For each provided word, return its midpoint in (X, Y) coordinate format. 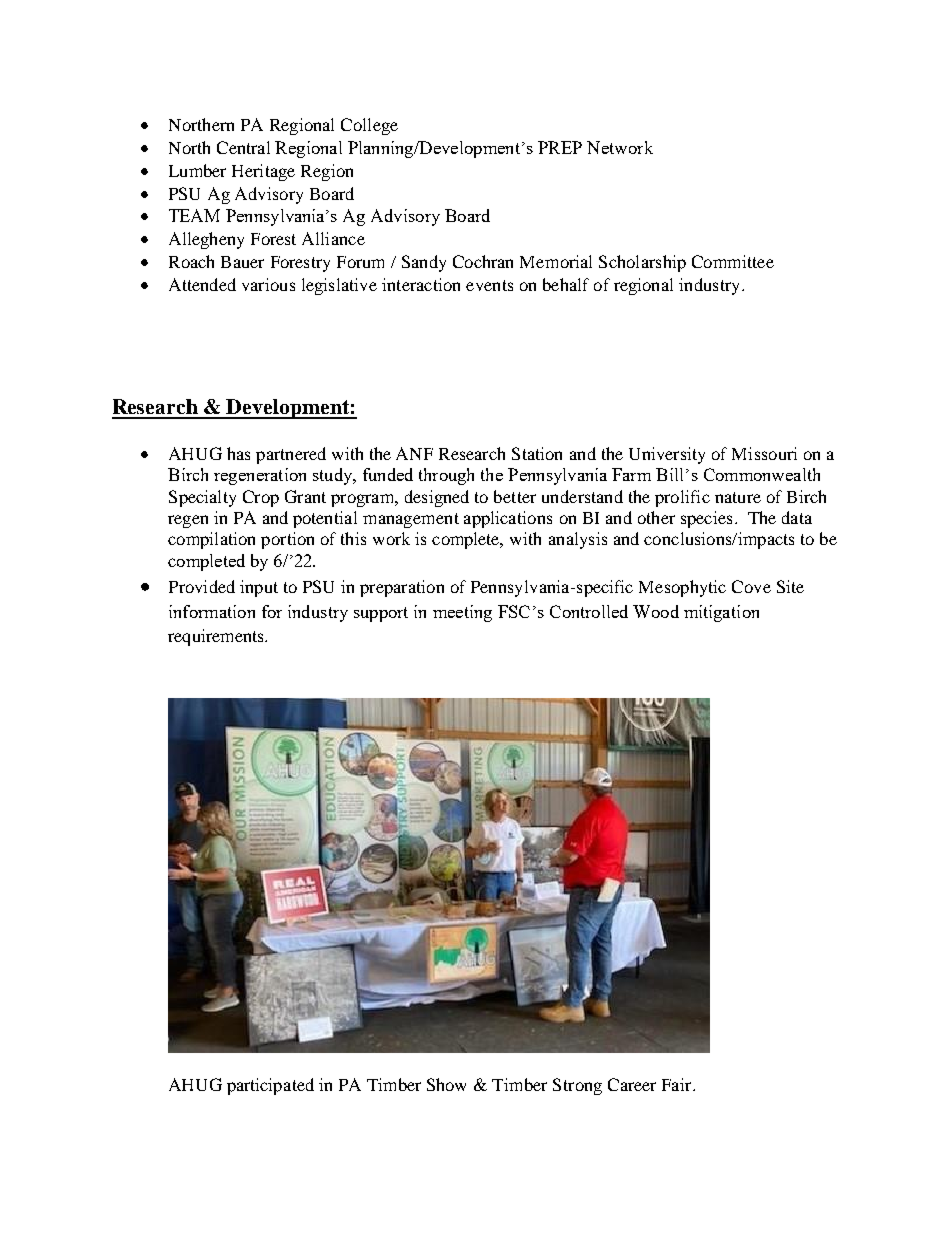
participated (270, 1086)
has (238, 453)
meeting (462, 613)
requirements (217, 637)
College (369, 126)
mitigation (721, 613)
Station (537, 453)
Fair (678, 1084)
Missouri (764, 453)
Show (446, 1084)
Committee (733, 261)
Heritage (263, 172)
